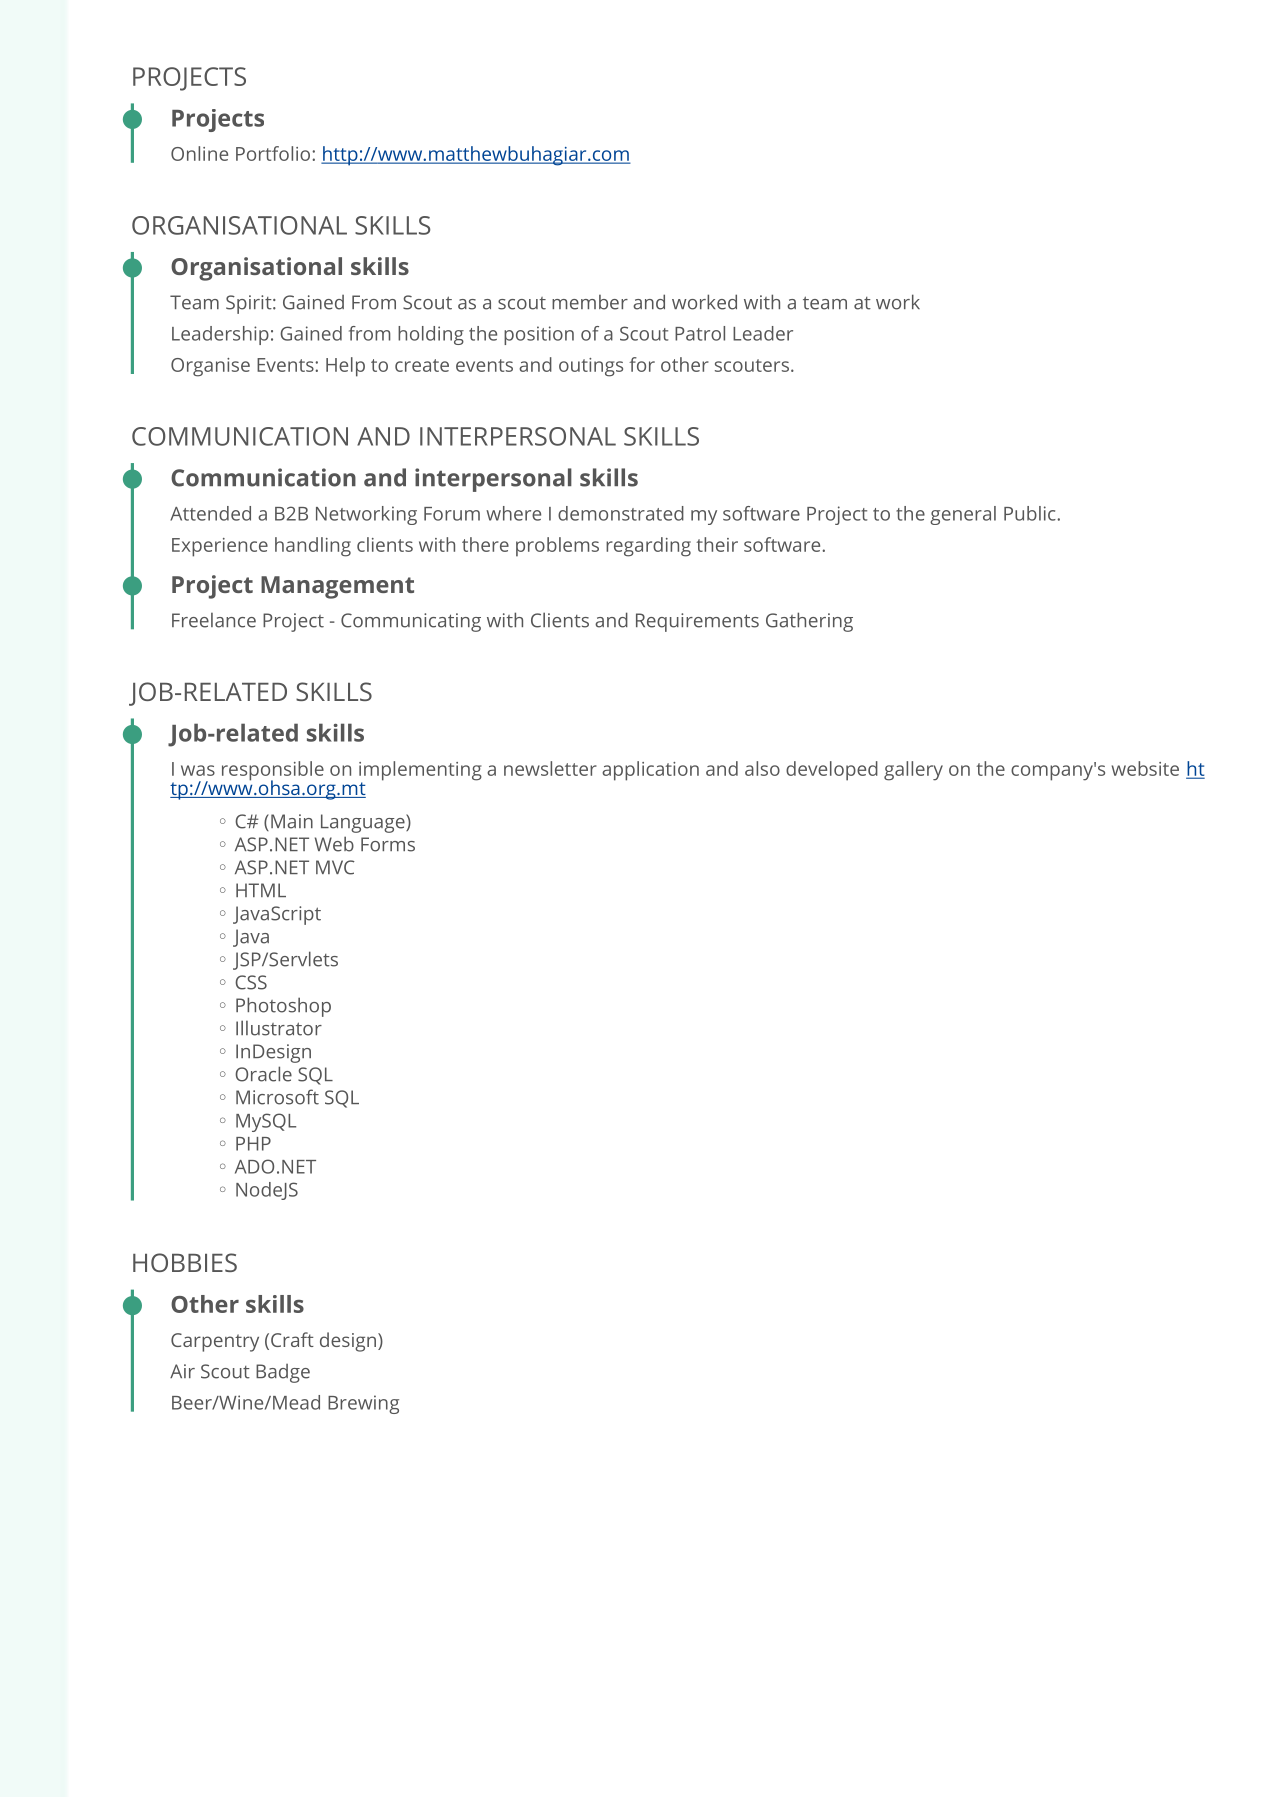 This screenshot has height=1797, width=1271. What do you see at coordinates (621, 513) in the screenshot?
I see `demonstrated` at bounding box center [621, 513].
